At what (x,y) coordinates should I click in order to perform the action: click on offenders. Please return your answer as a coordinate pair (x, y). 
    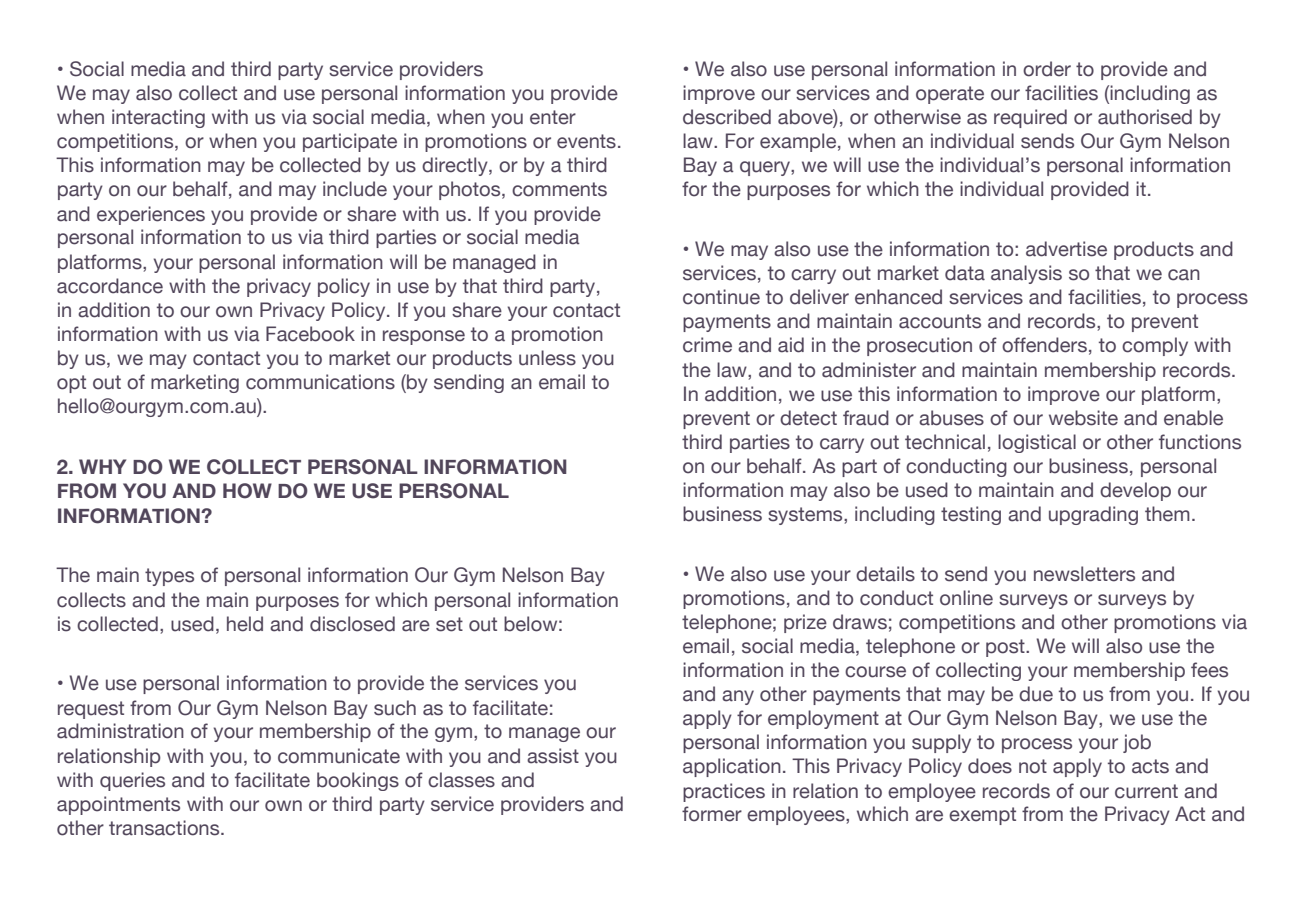
    Looking at the image, I should click on (1044, 345).
